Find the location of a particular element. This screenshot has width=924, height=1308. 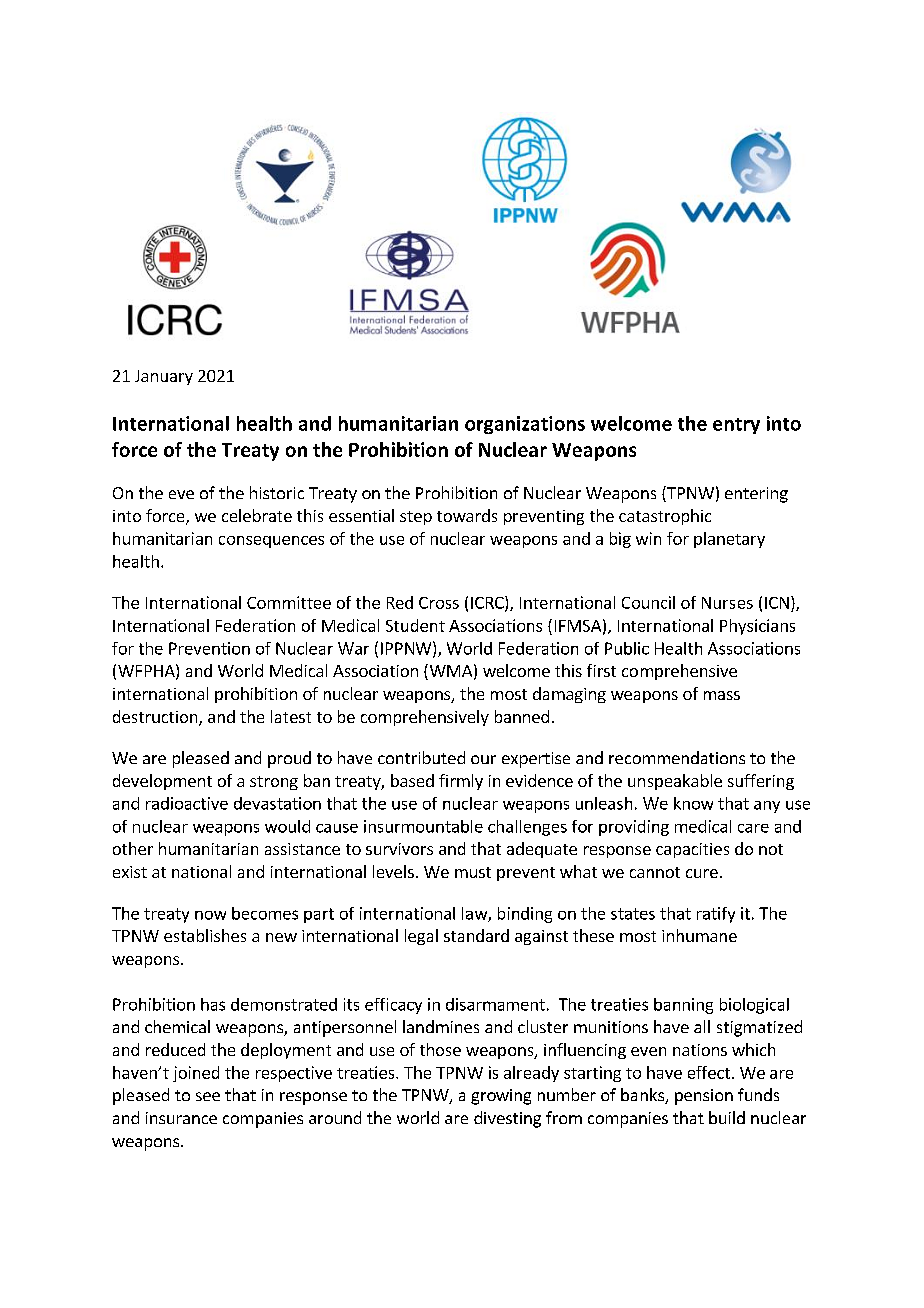

January is located at coordinates (164, 377).
